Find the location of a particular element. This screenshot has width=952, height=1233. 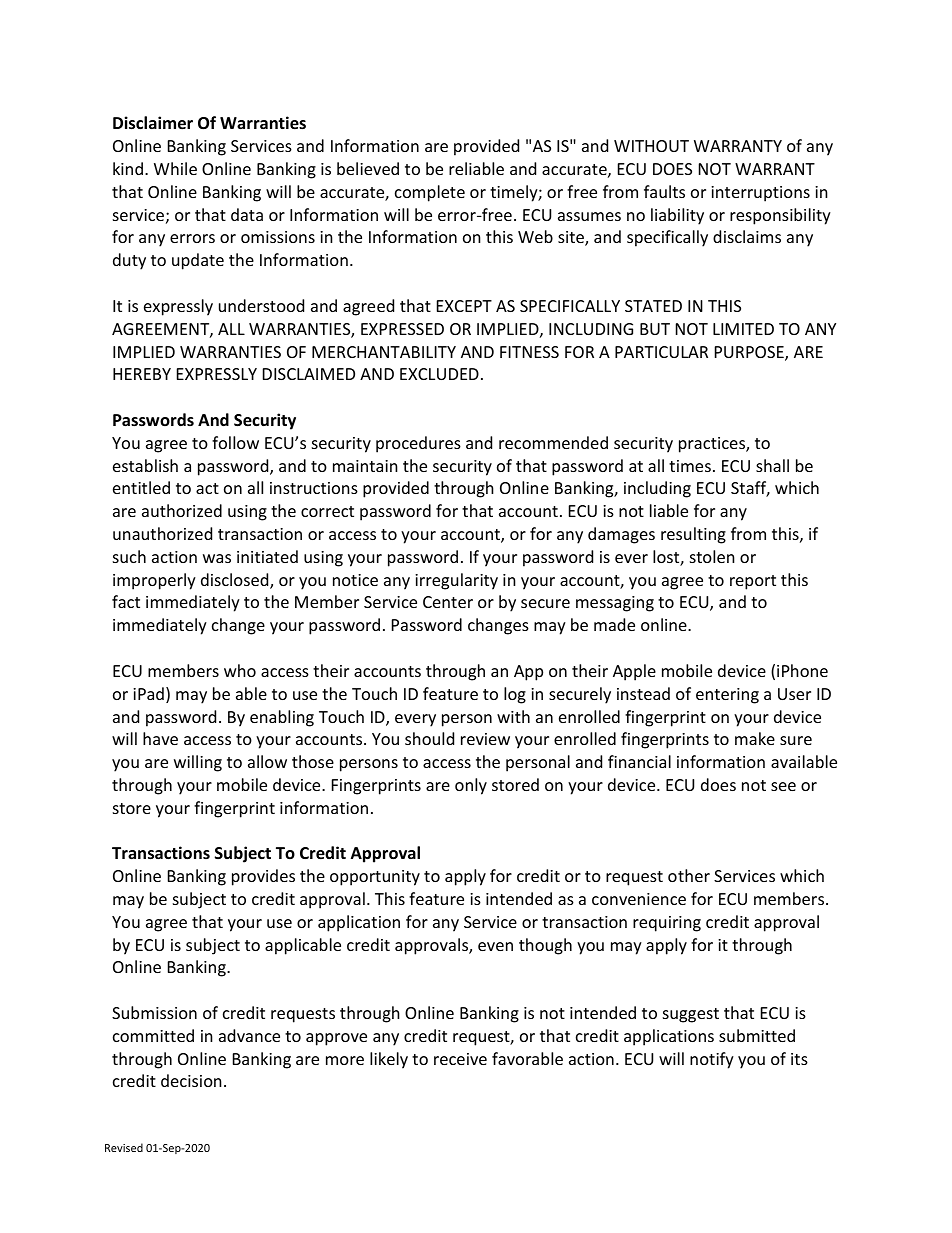

interruptions is located at coordinates (760, 194).
